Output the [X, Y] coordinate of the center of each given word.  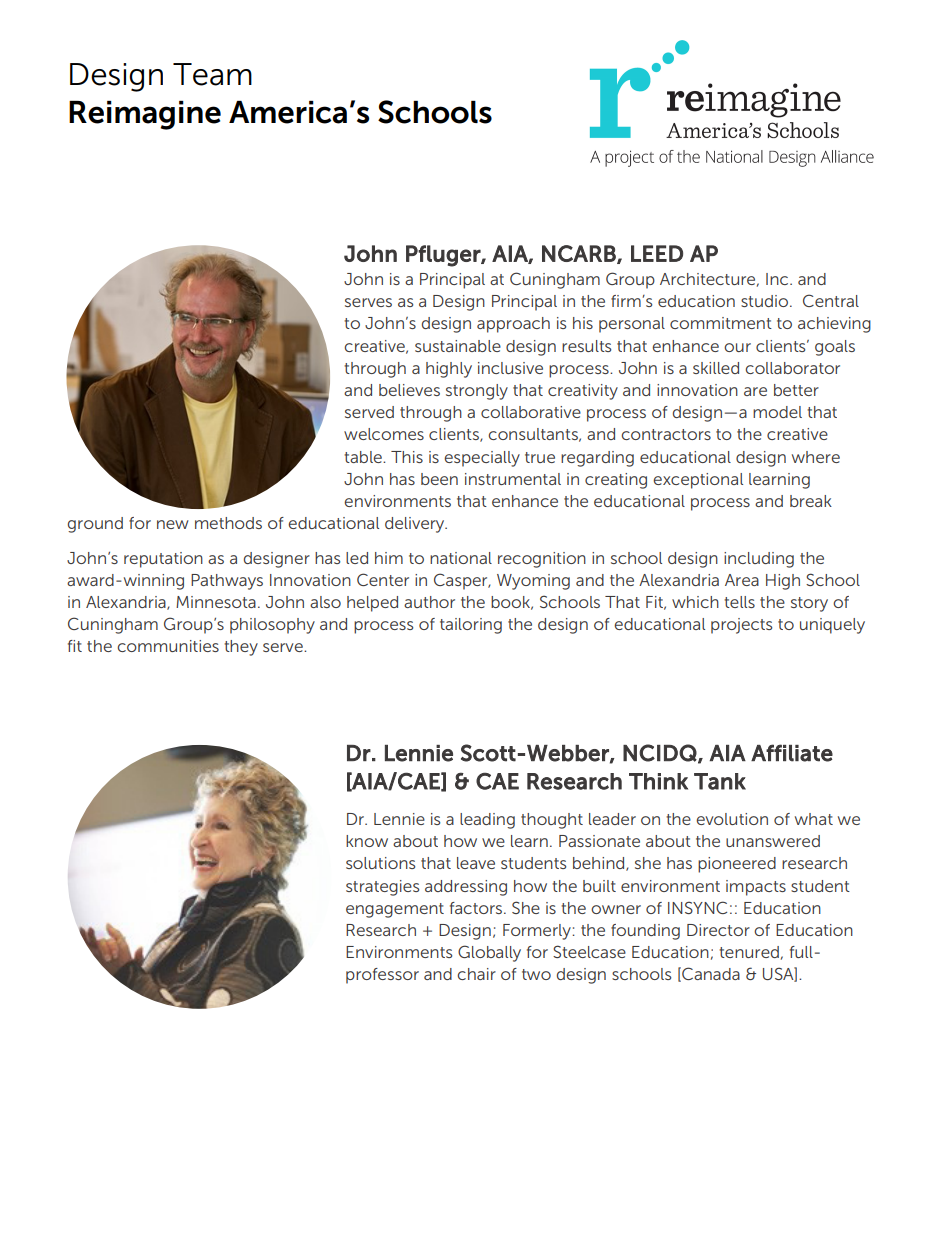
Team [212, 74]
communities [168, 646]
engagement [395, 910]
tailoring [471, 626]
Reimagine [145, 115]
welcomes [384, 434]
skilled [716, 368]
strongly [477, 392]
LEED [657, 253]
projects [741, 626]
